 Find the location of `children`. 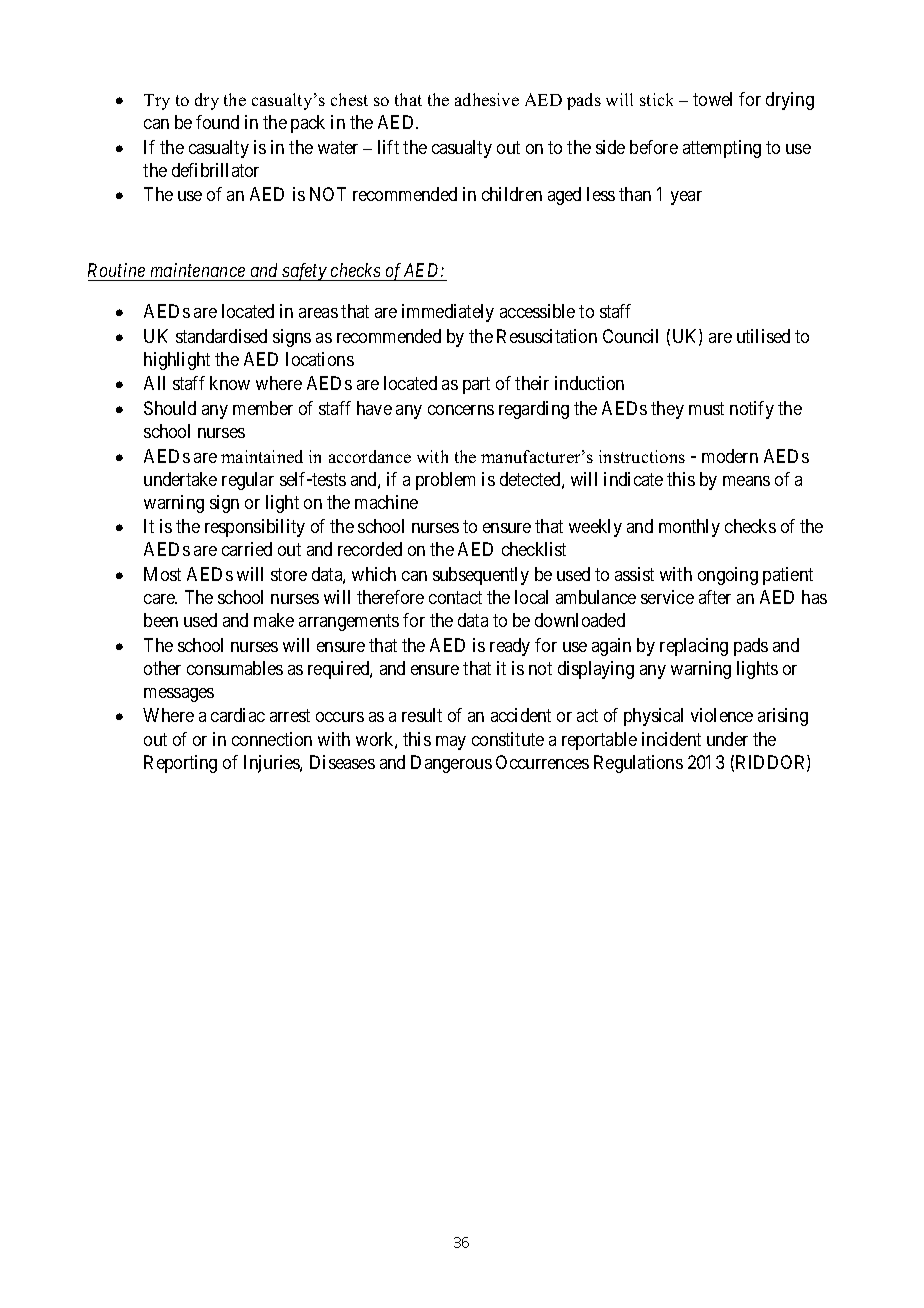

children is located at coordinates (512, 194).
